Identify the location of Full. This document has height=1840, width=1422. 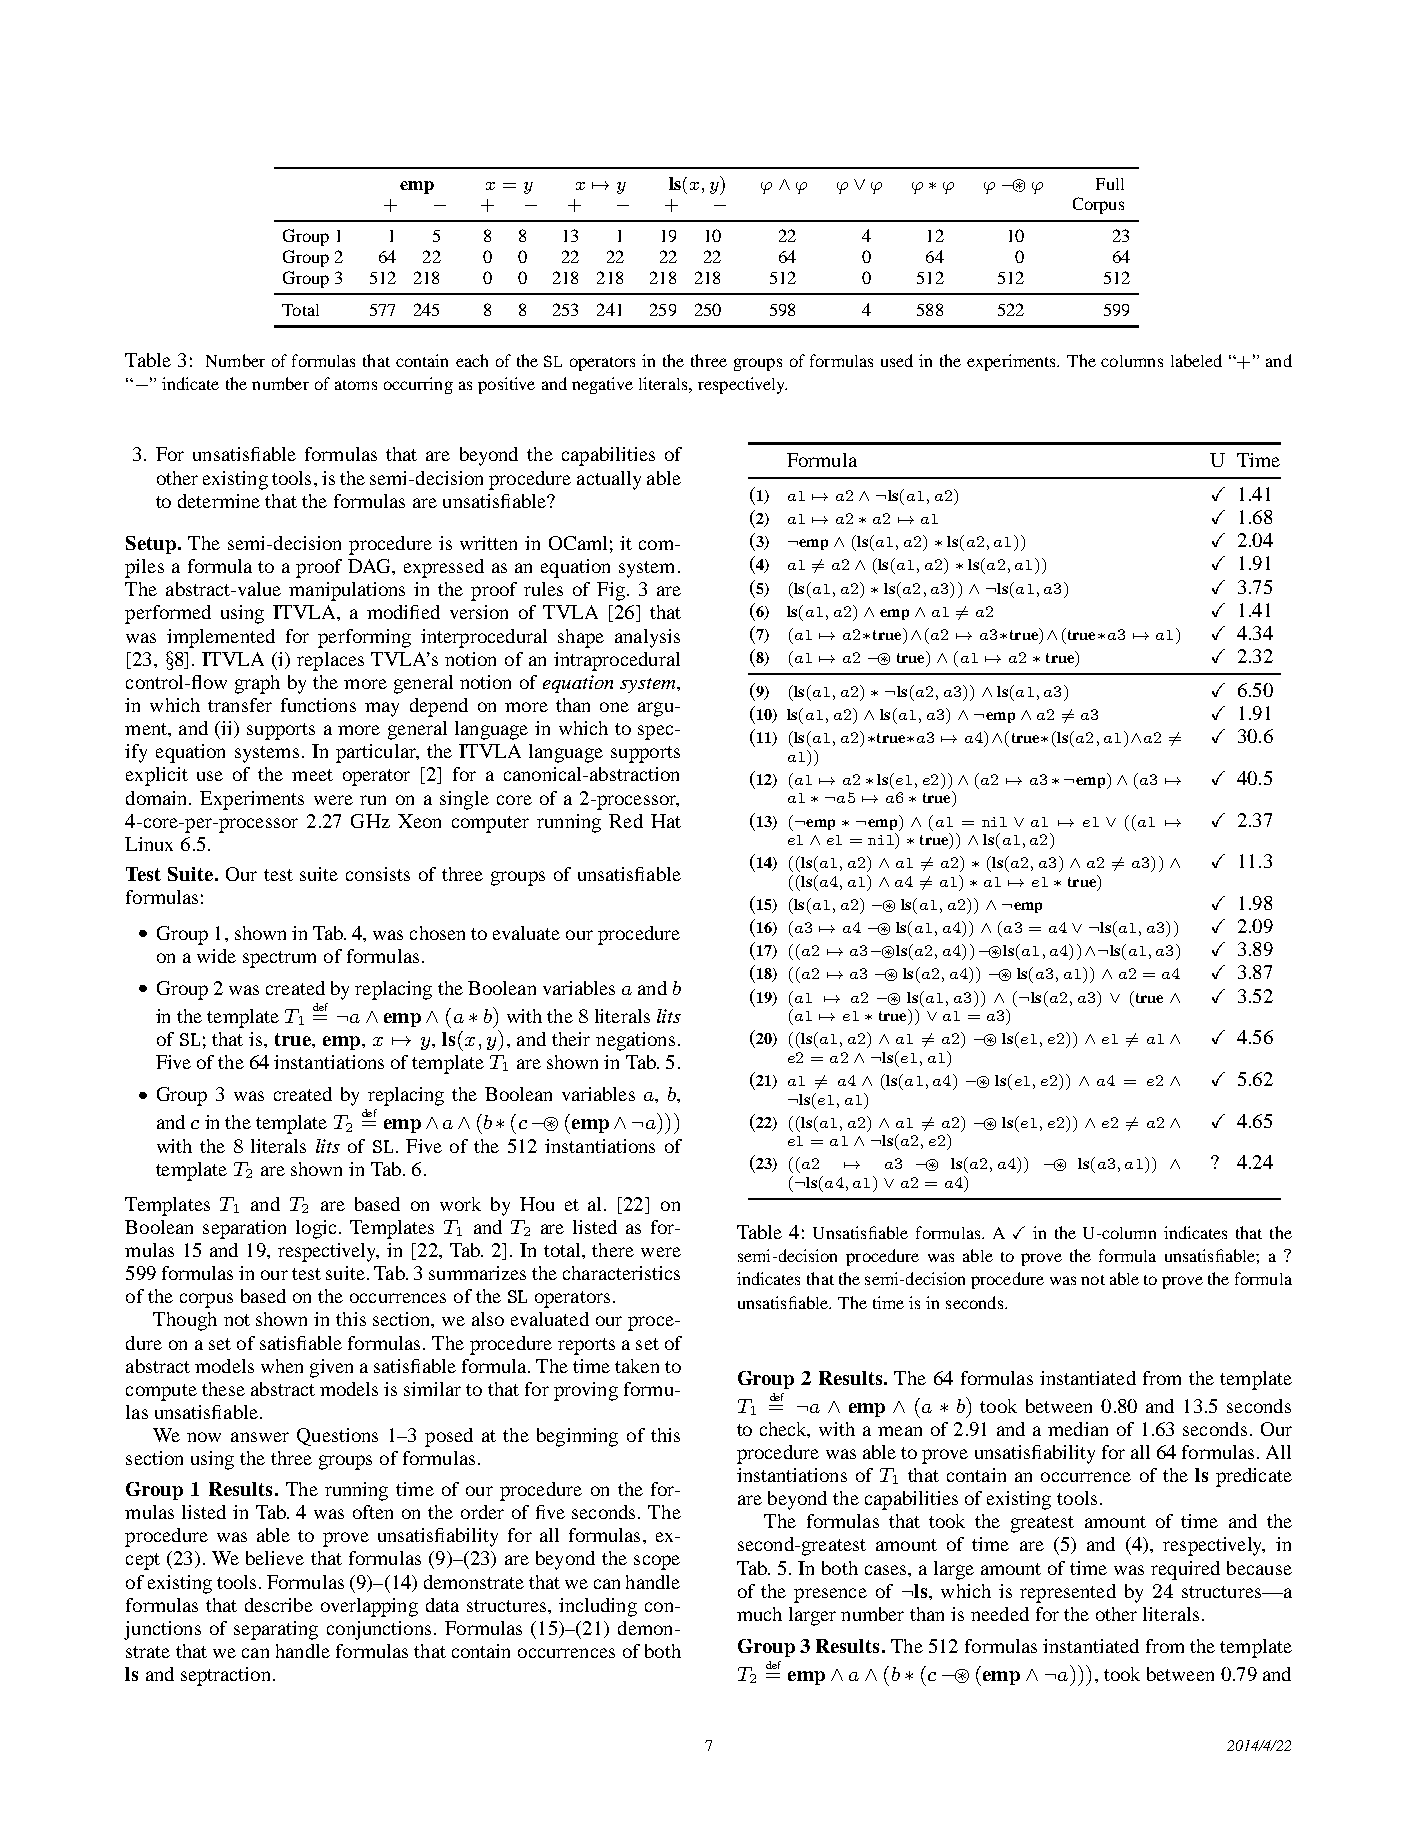
(1110, 184).
